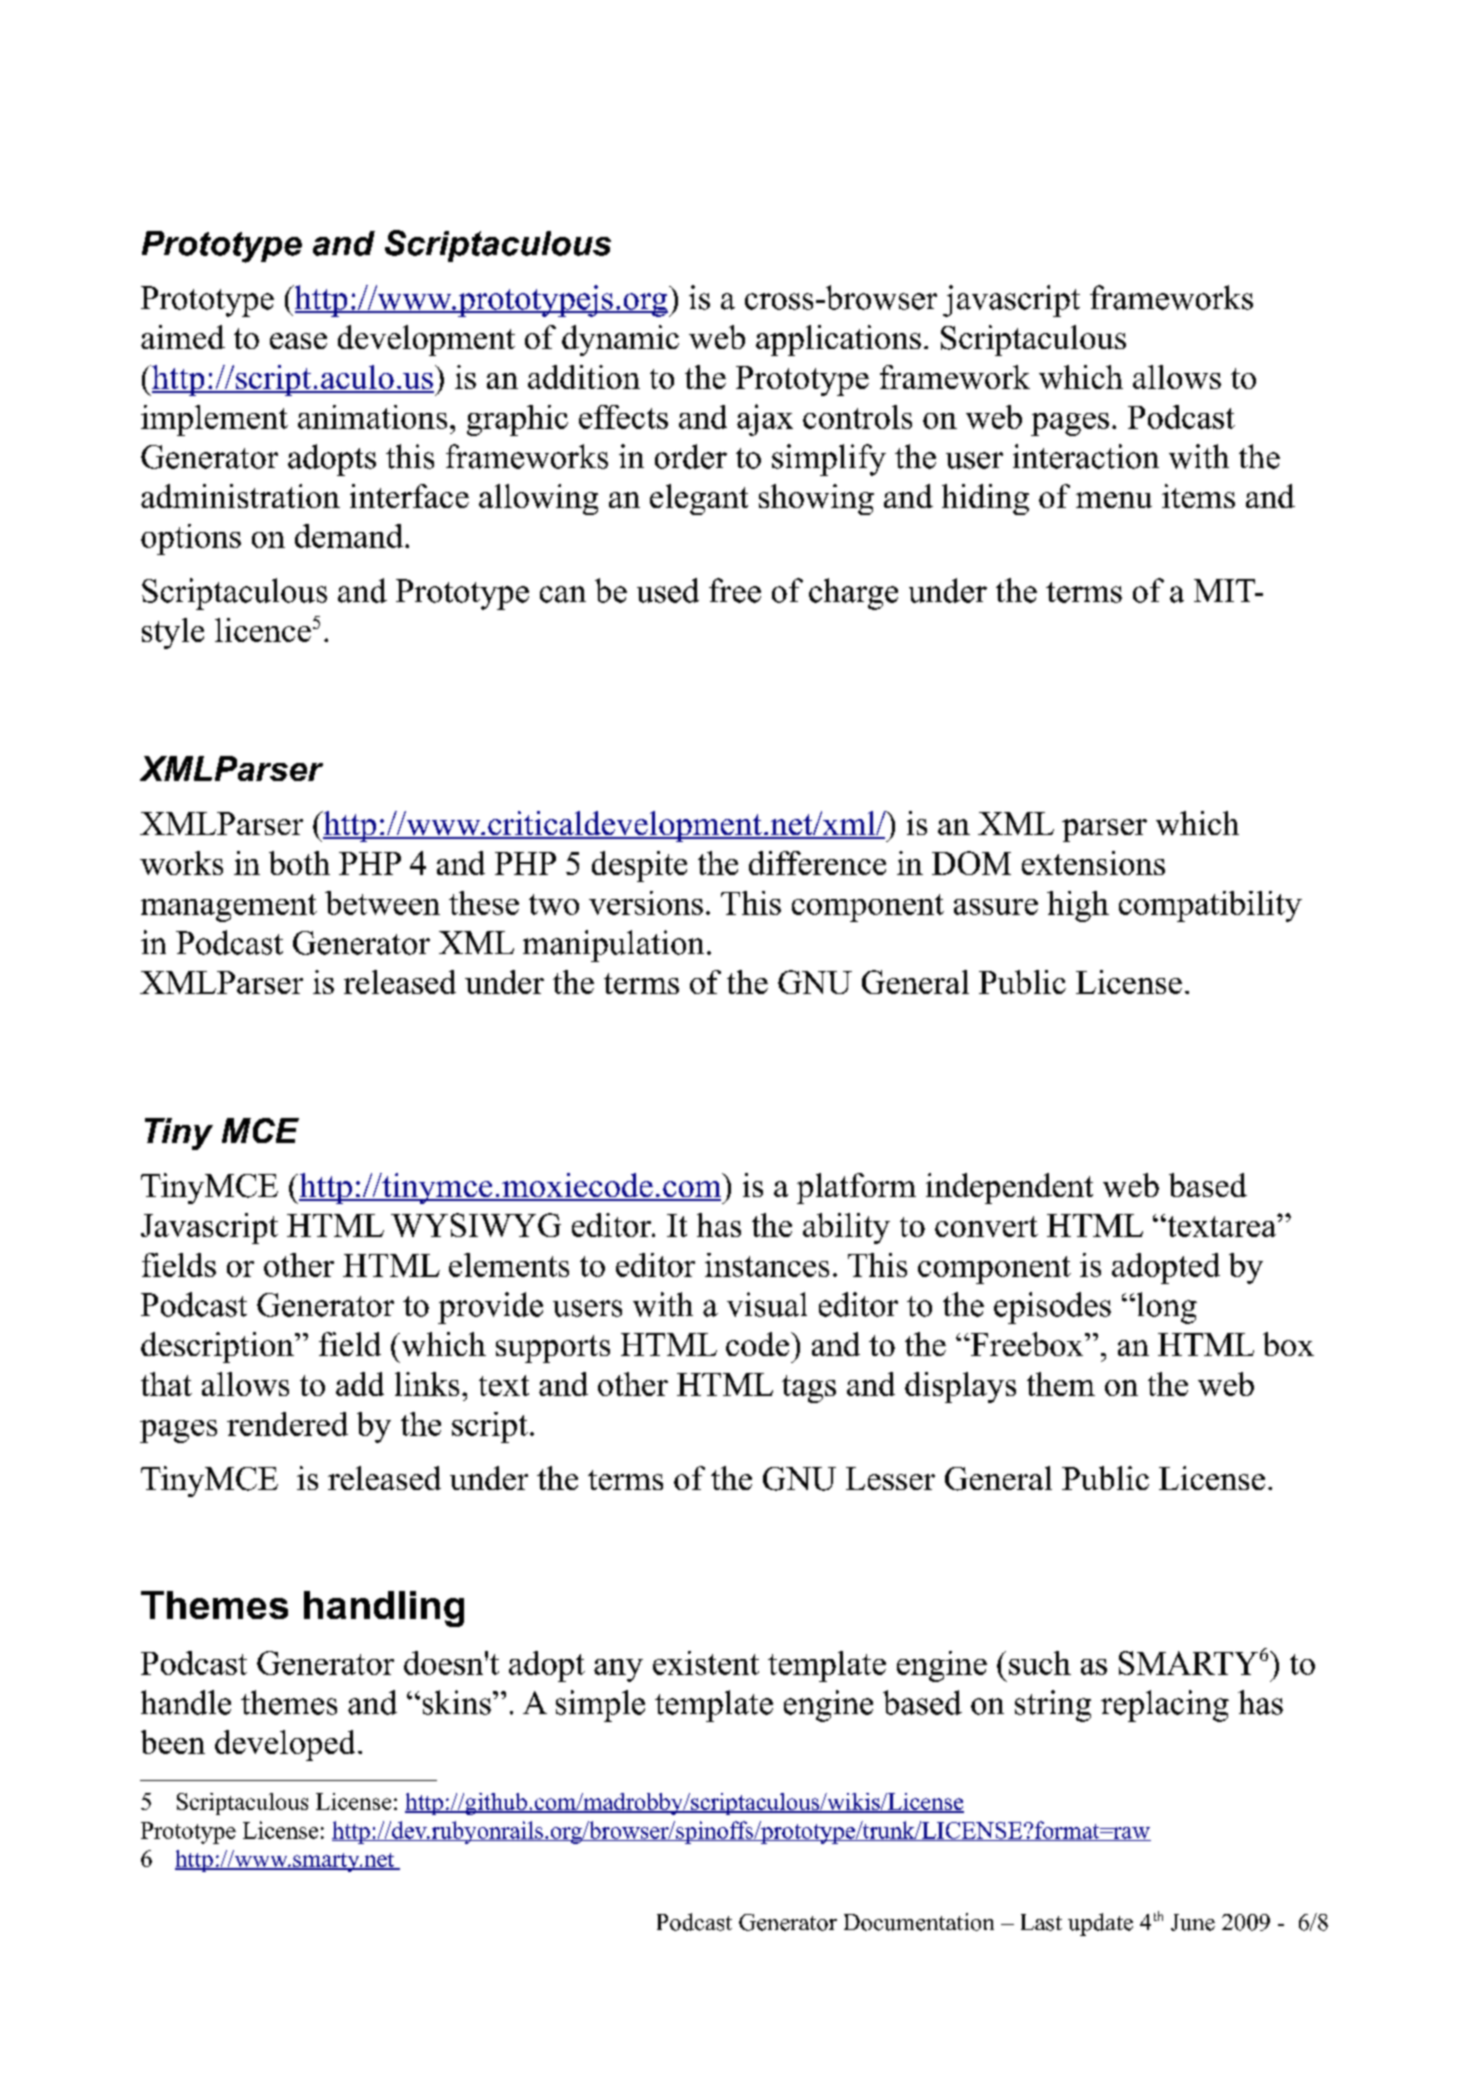  Describe the element at coordinates (285, 1745) in the image. I see `developed` at that location.
